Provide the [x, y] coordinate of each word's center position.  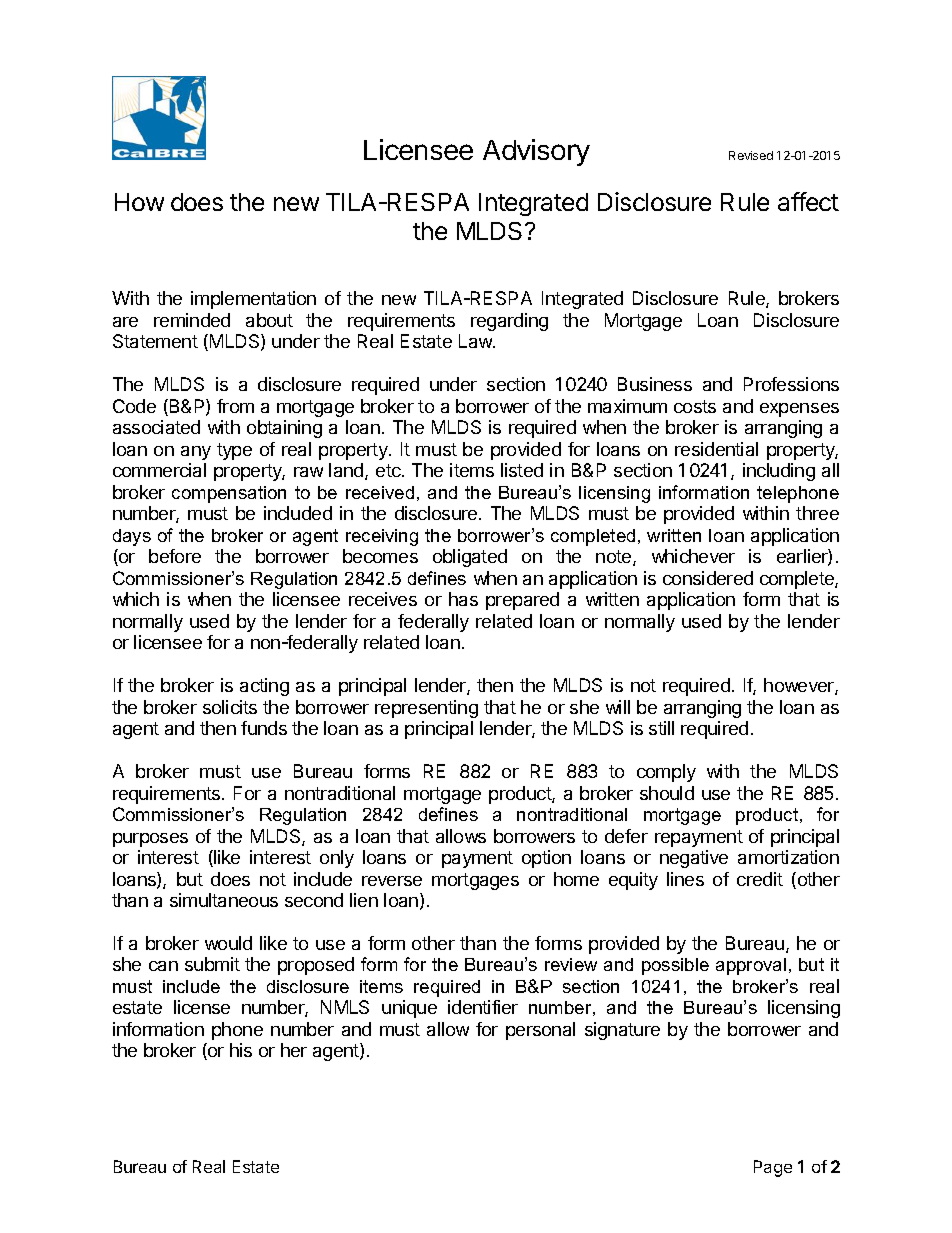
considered [708, 578]
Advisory [536, 152]
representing [426, 709]
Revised [751, 155]
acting [264, 687]
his [241, 1050]
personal [540, 1031]
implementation [253, 300]
